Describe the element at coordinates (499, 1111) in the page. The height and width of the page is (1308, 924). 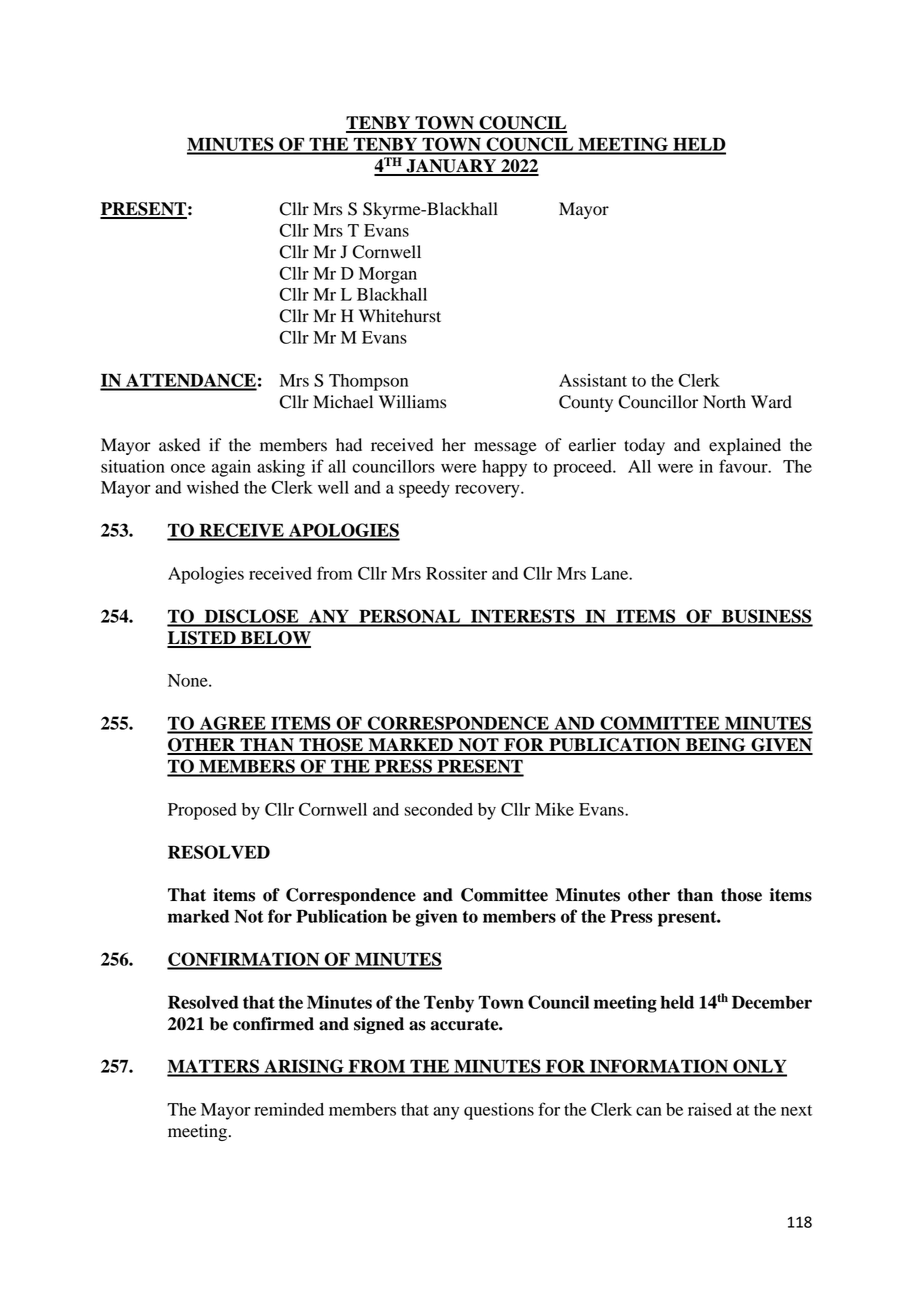
I see `questions` at that location.
